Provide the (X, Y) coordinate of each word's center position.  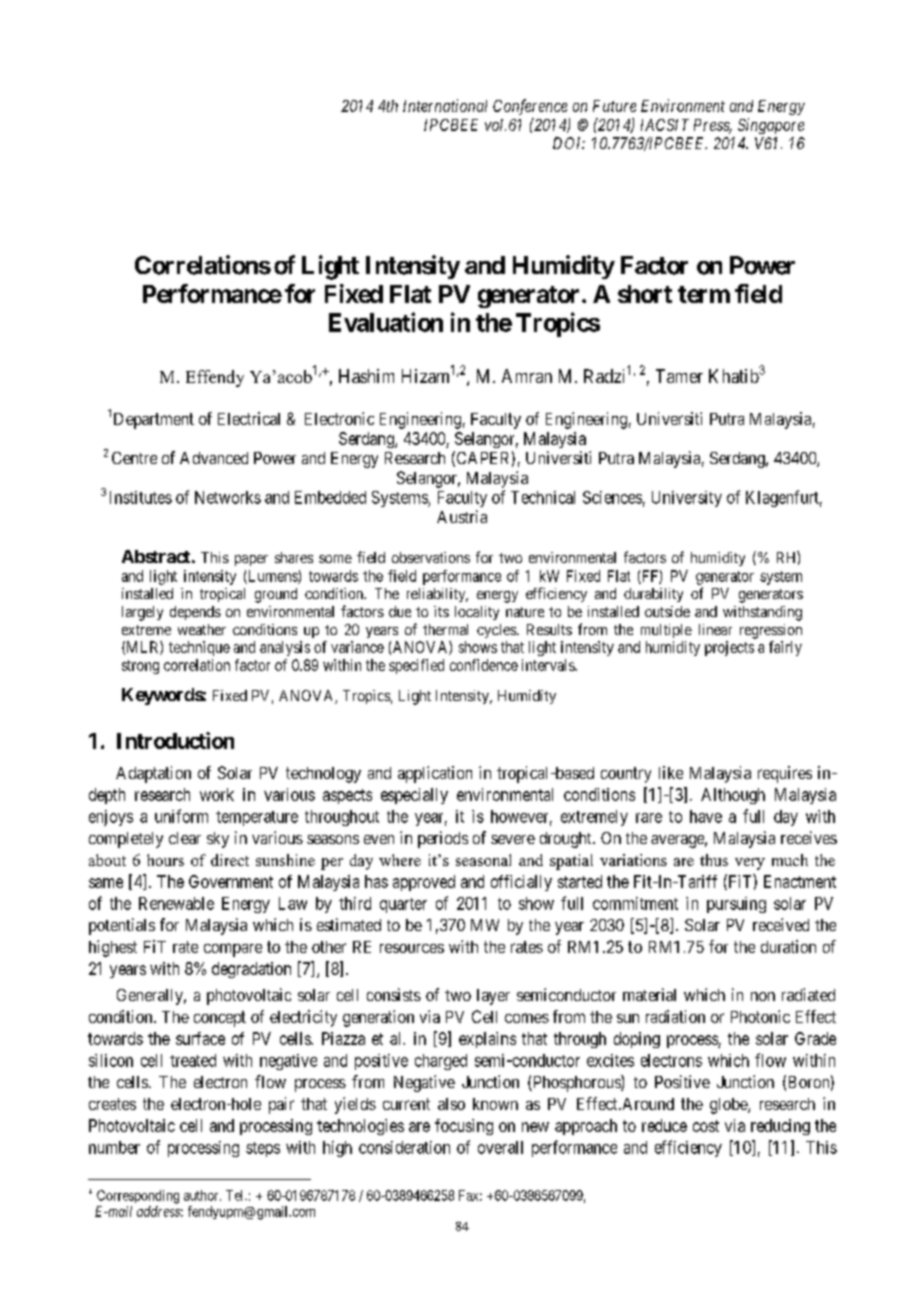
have (706, 816)
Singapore (771, 126)
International (445, 105)
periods (443, 839)
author (202, 1195)
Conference (530, 107)
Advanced (214, 458)
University (687, 499)
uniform (181, 816)
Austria (462, 516)
